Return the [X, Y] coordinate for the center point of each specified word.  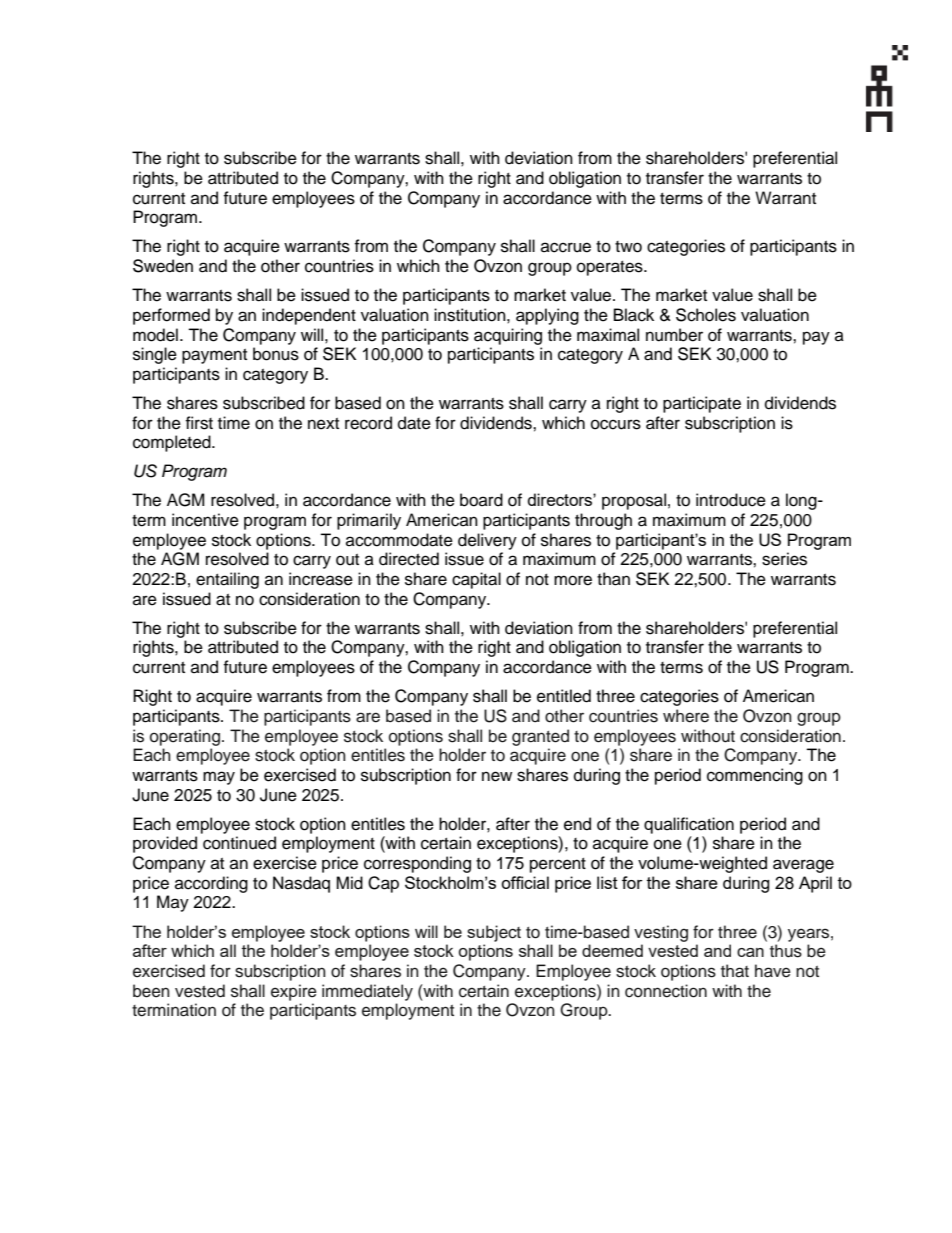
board [481, 500]
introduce [731, 500]
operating [186, 737]
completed [173, 443]
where [686, 716]
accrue [566, 247]
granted [540, 737]
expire [294, 992]
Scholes [706, 315]
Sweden [163, 266]
